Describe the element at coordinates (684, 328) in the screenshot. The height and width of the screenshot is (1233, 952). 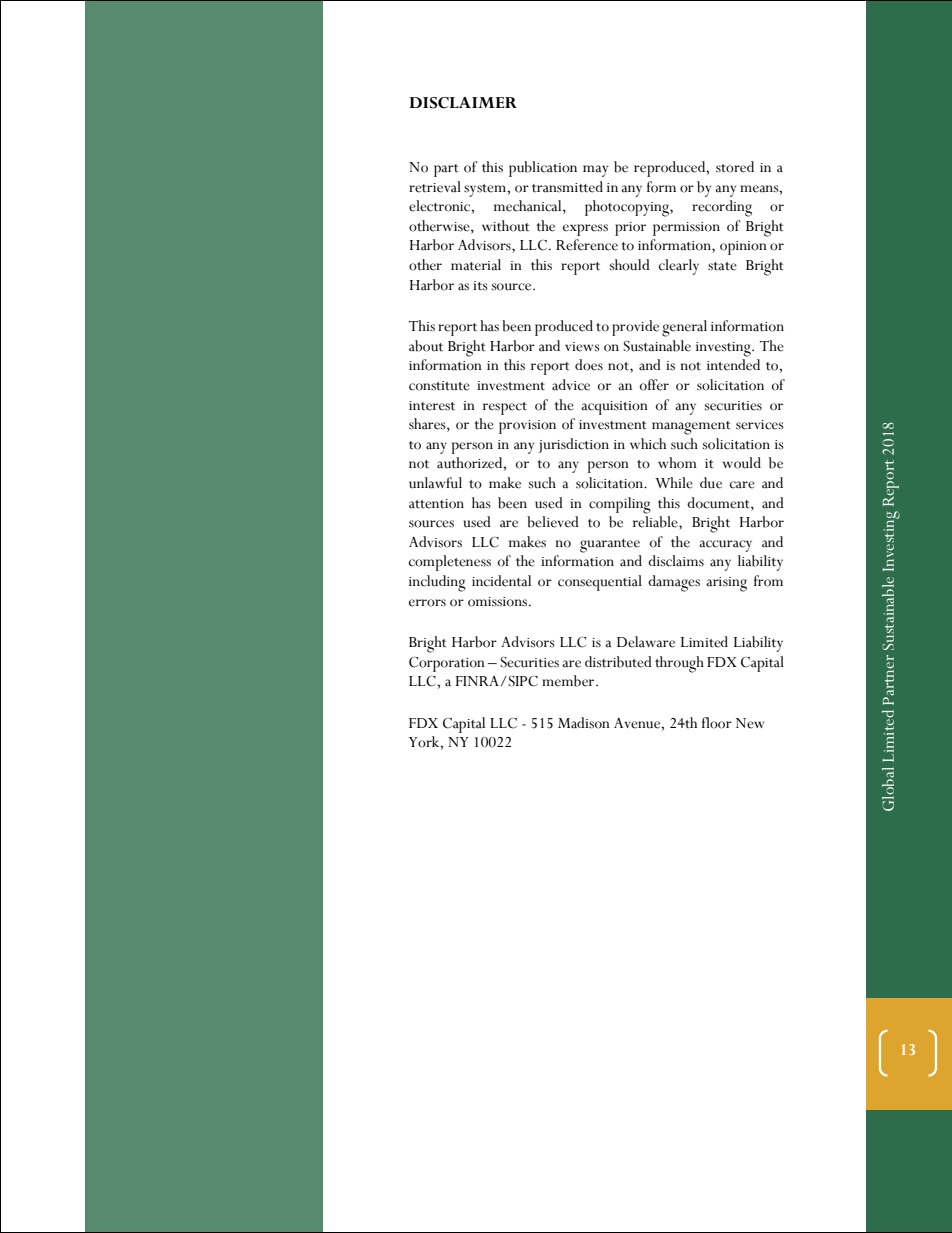
I see `general` at that location.
